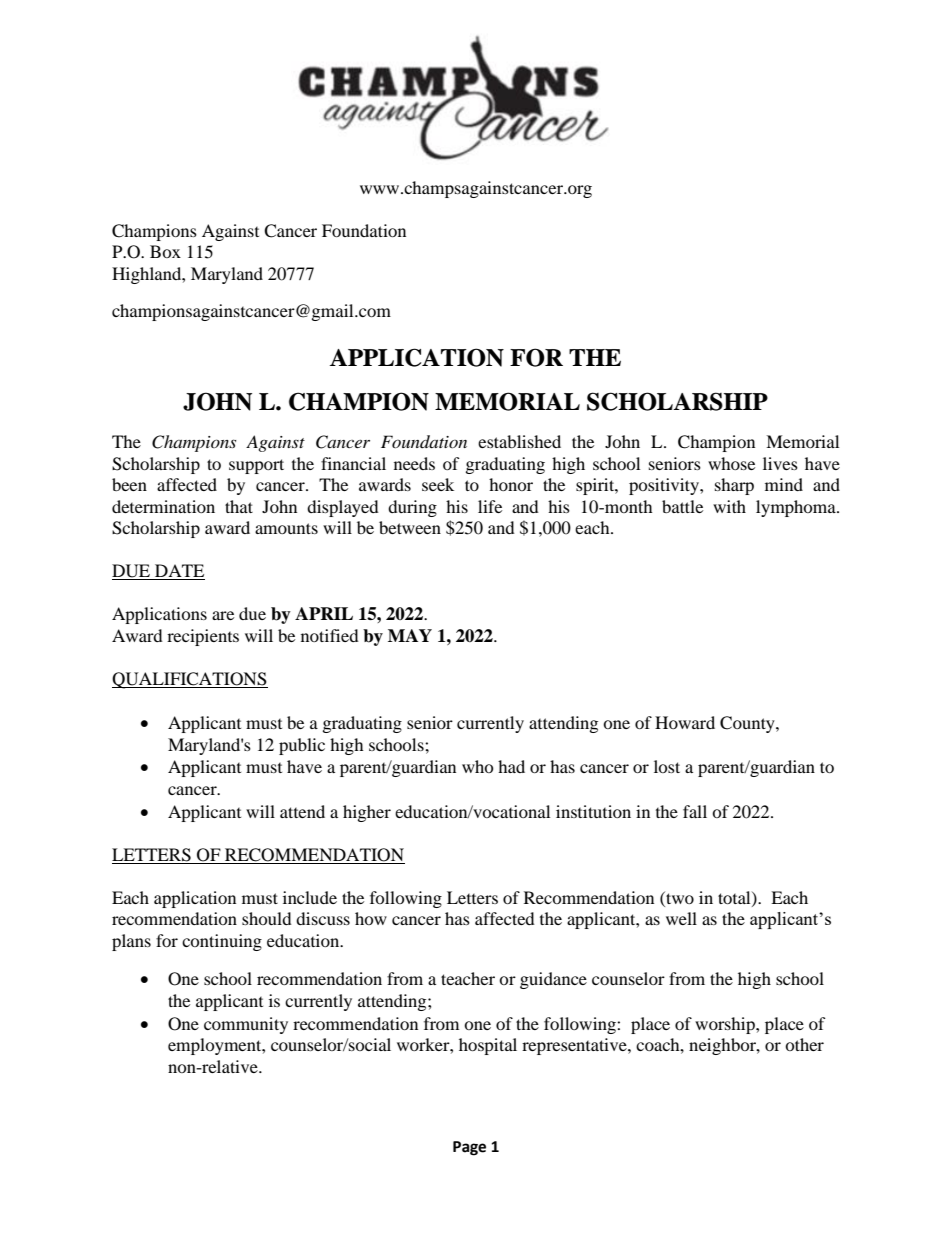 This page has height=1233, width=952. What do you see at coordinates (165, 251) in the page?
I see `Box` at bounding box center [165, 251].
